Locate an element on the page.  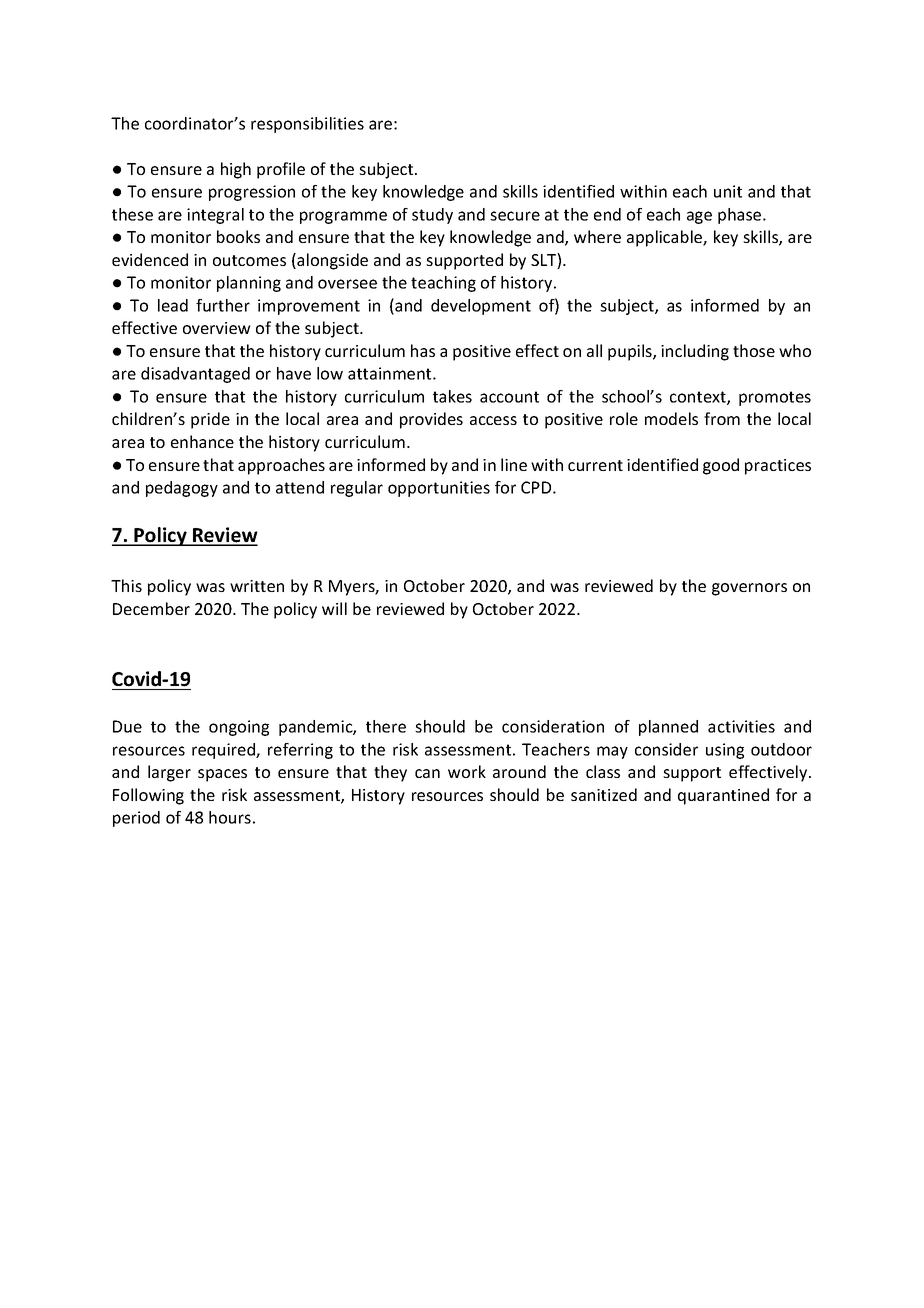
high is located at coordinates (236, 170).
